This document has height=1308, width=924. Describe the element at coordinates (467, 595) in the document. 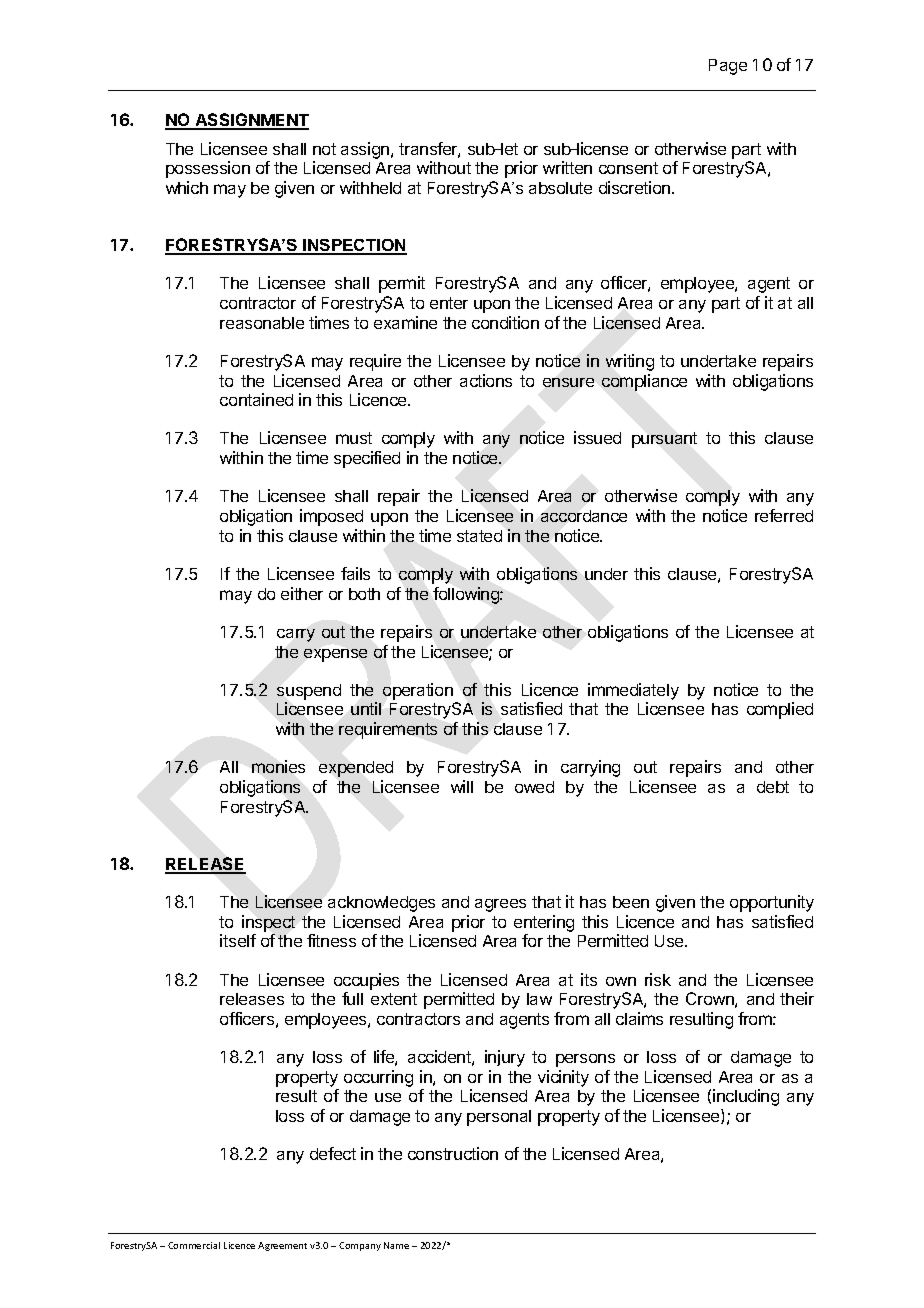

I see `following` at that location.
